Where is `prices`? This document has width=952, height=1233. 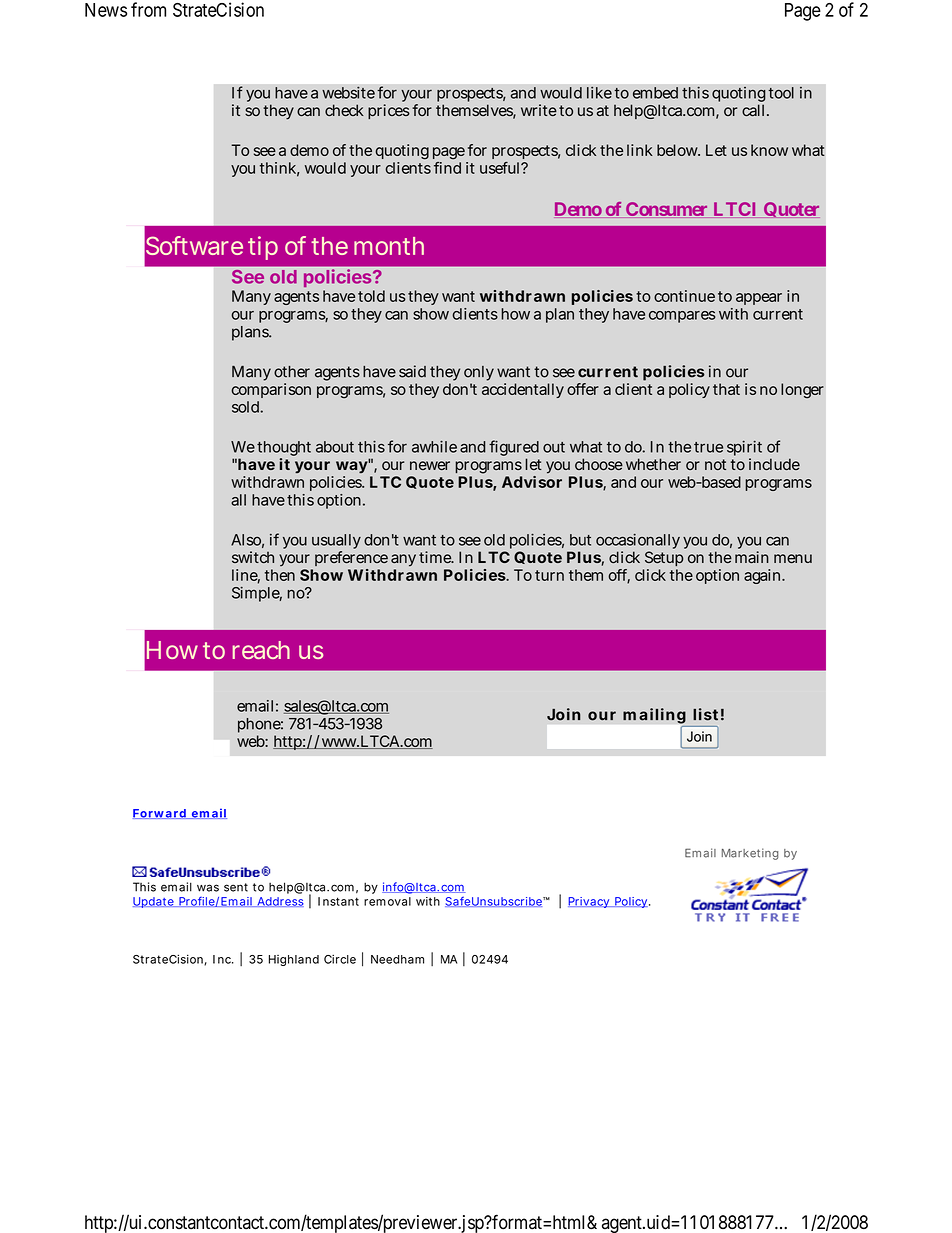
prices is located at coordinates (389, 111).
